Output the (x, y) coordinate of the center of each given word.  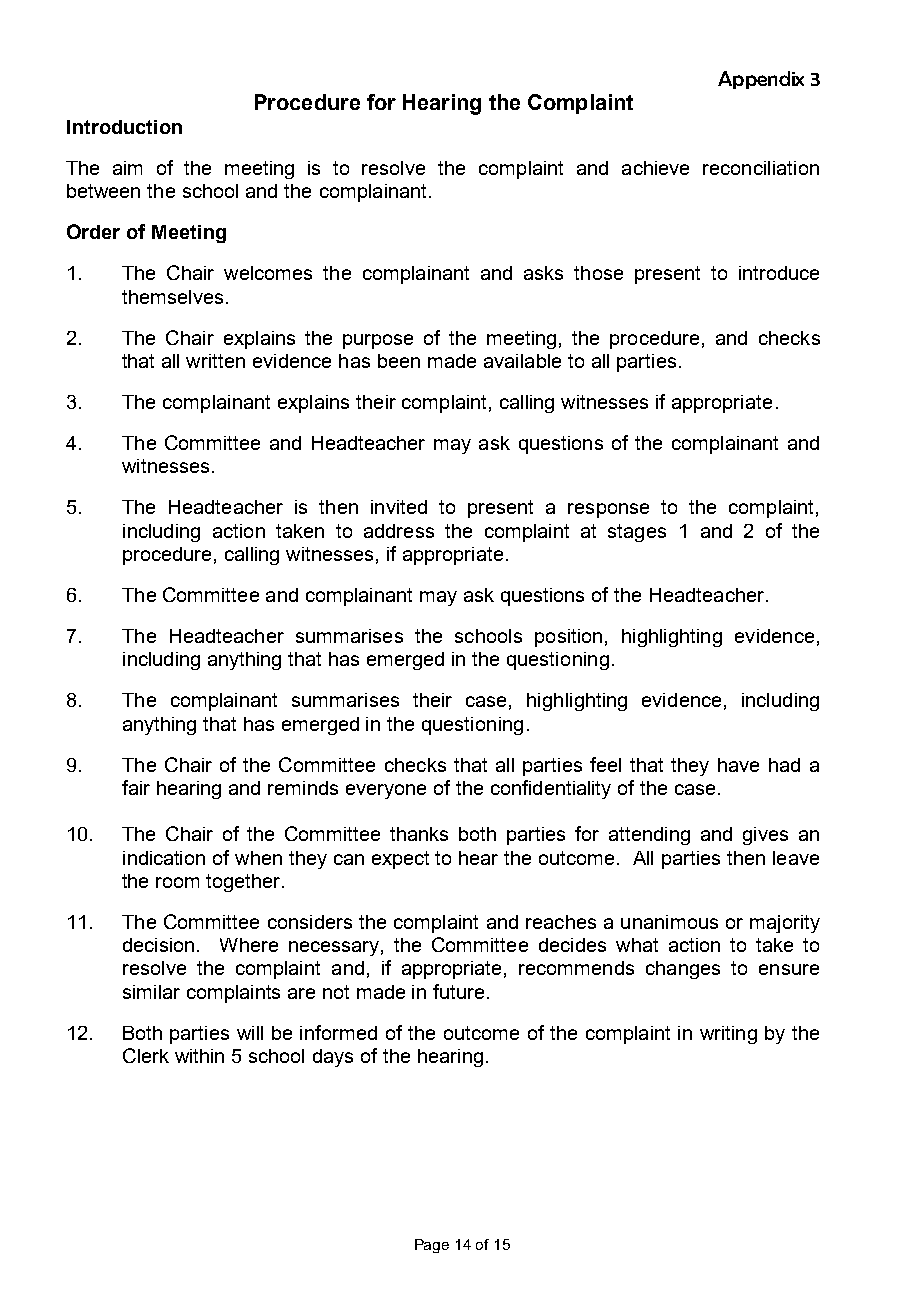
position (568, 638)
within (199, 1056)
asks (543, 273)
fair (136, 787)
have (738, 765)
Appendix (761, 80)
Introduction (124, 127)
